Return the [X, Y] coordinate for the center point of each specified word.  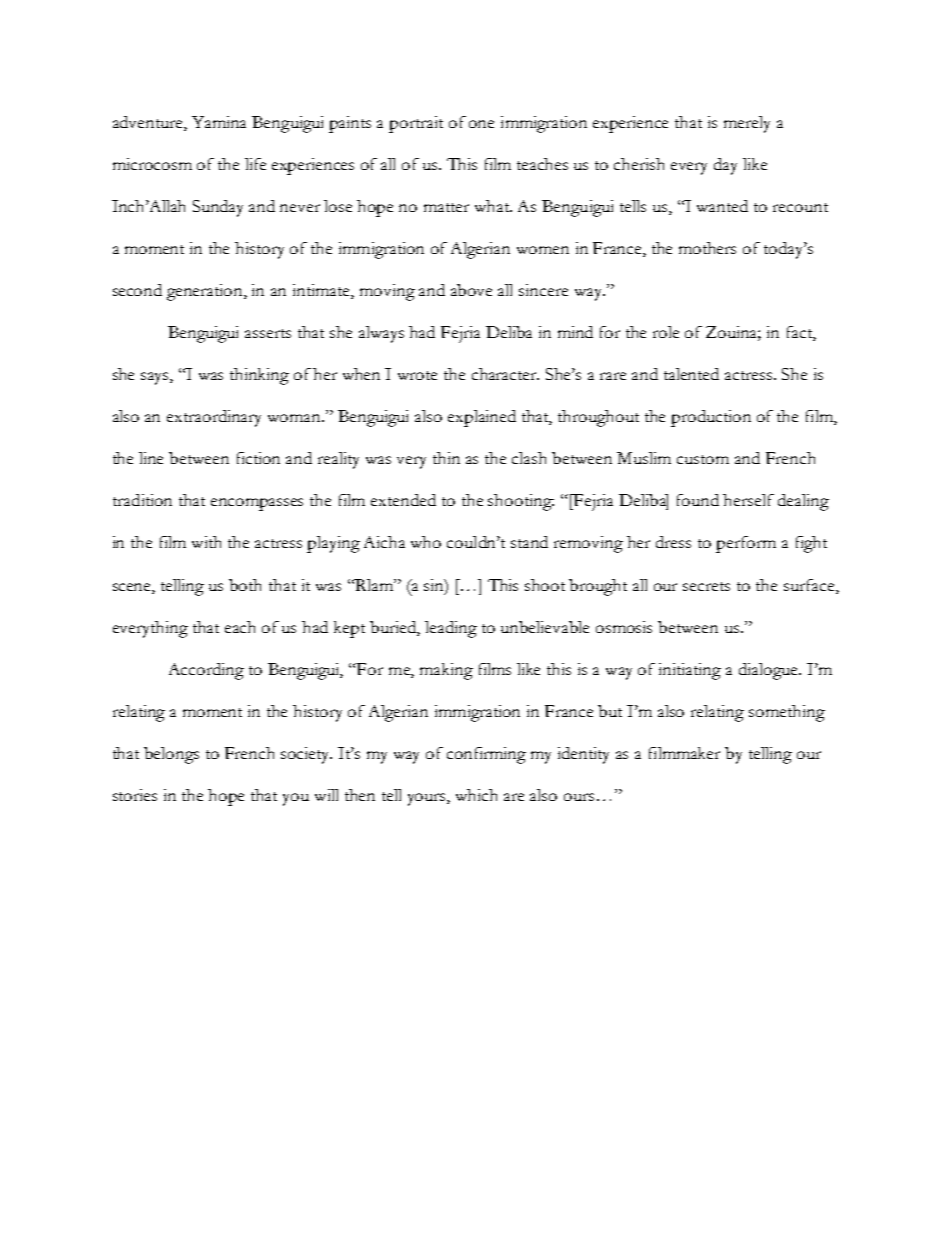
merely [747, 124]
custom [703, 459]
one [481, 124]
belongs [171, 755]
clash [529, 458]
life [255, 164]
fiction [258, 458]
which [476, 795]
